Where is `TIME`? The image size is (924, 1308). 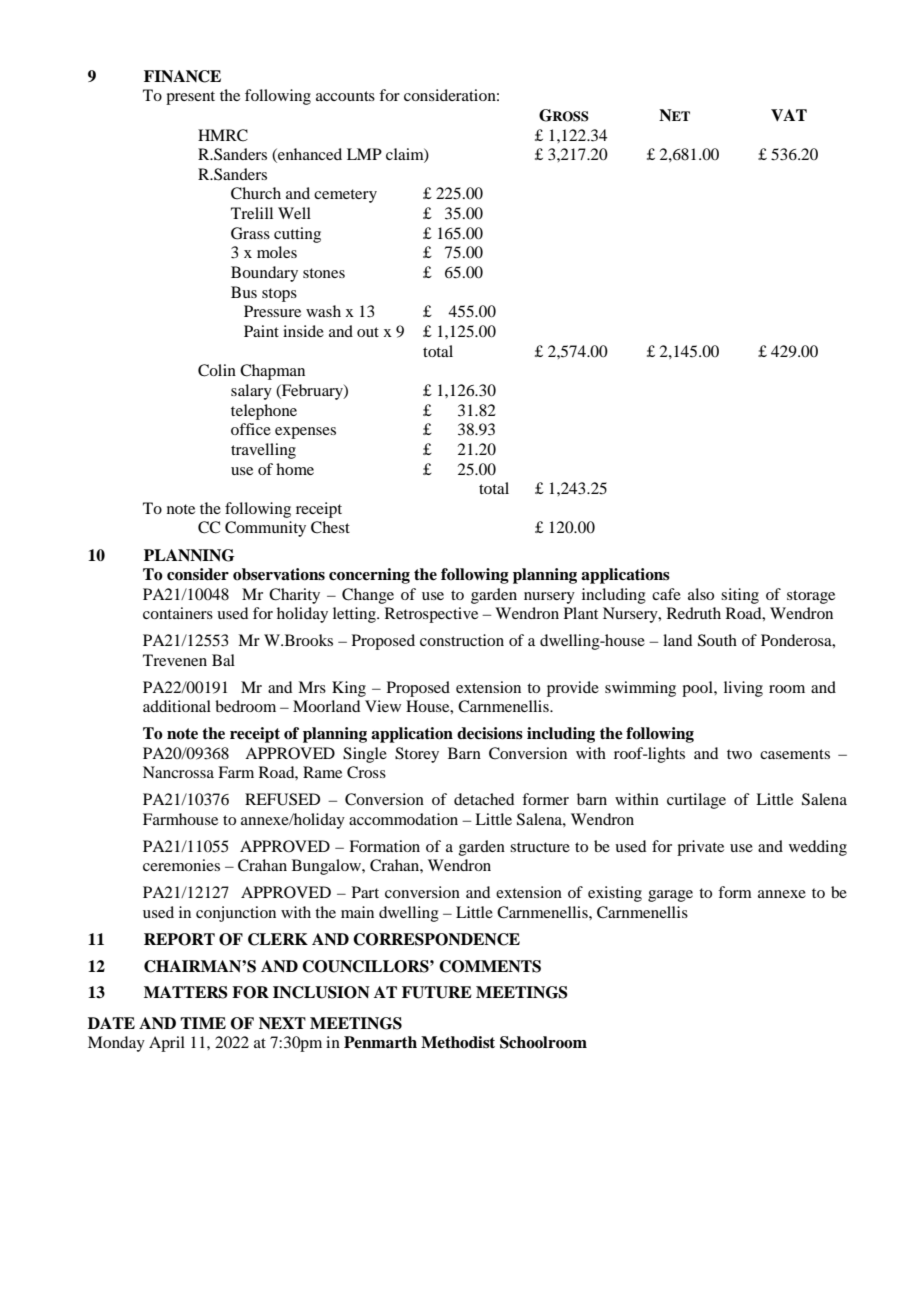
TIME is located at coordinates (203, 1023).
